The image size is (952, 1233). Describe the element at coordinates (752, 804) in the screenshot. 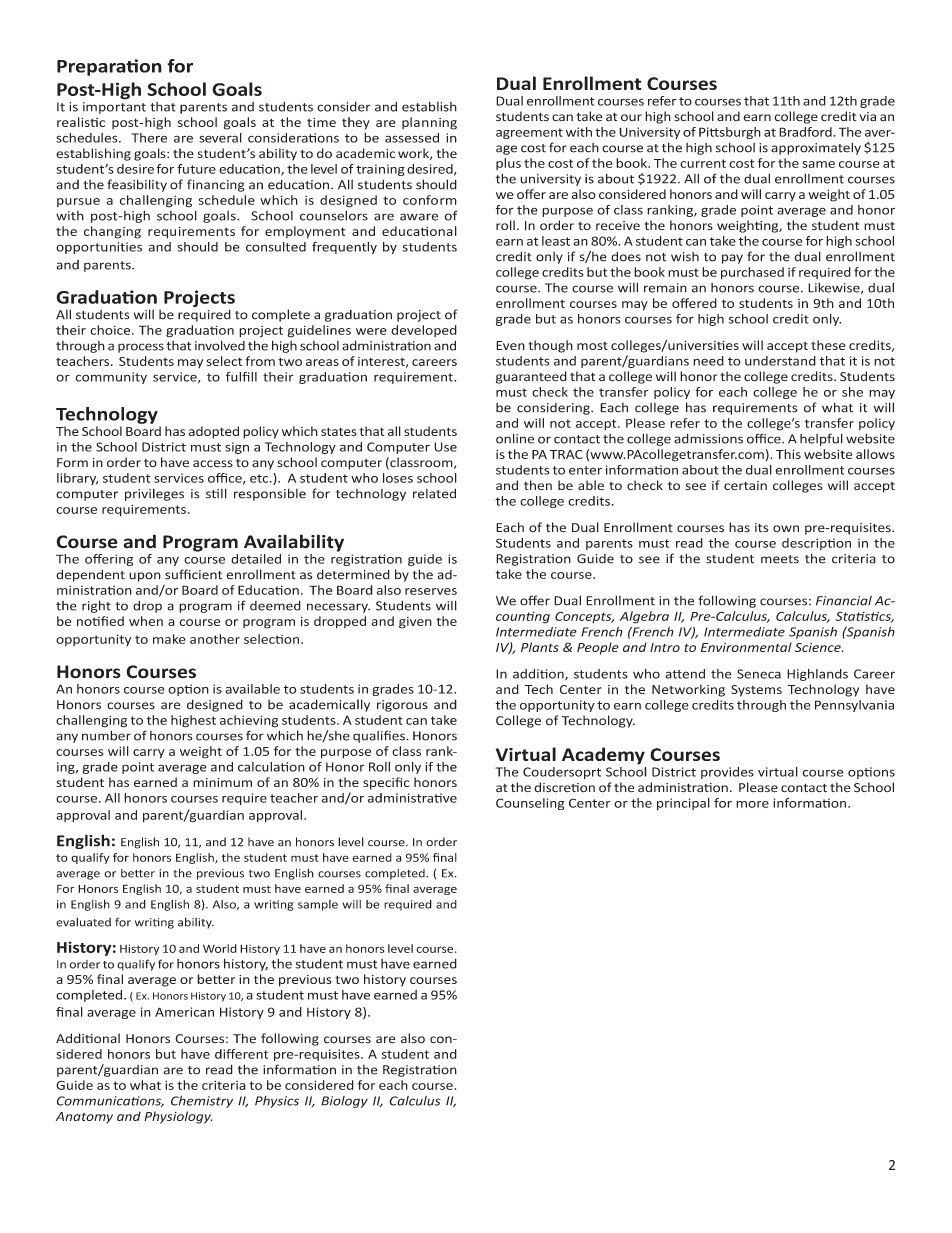

I see `more` at that location.
